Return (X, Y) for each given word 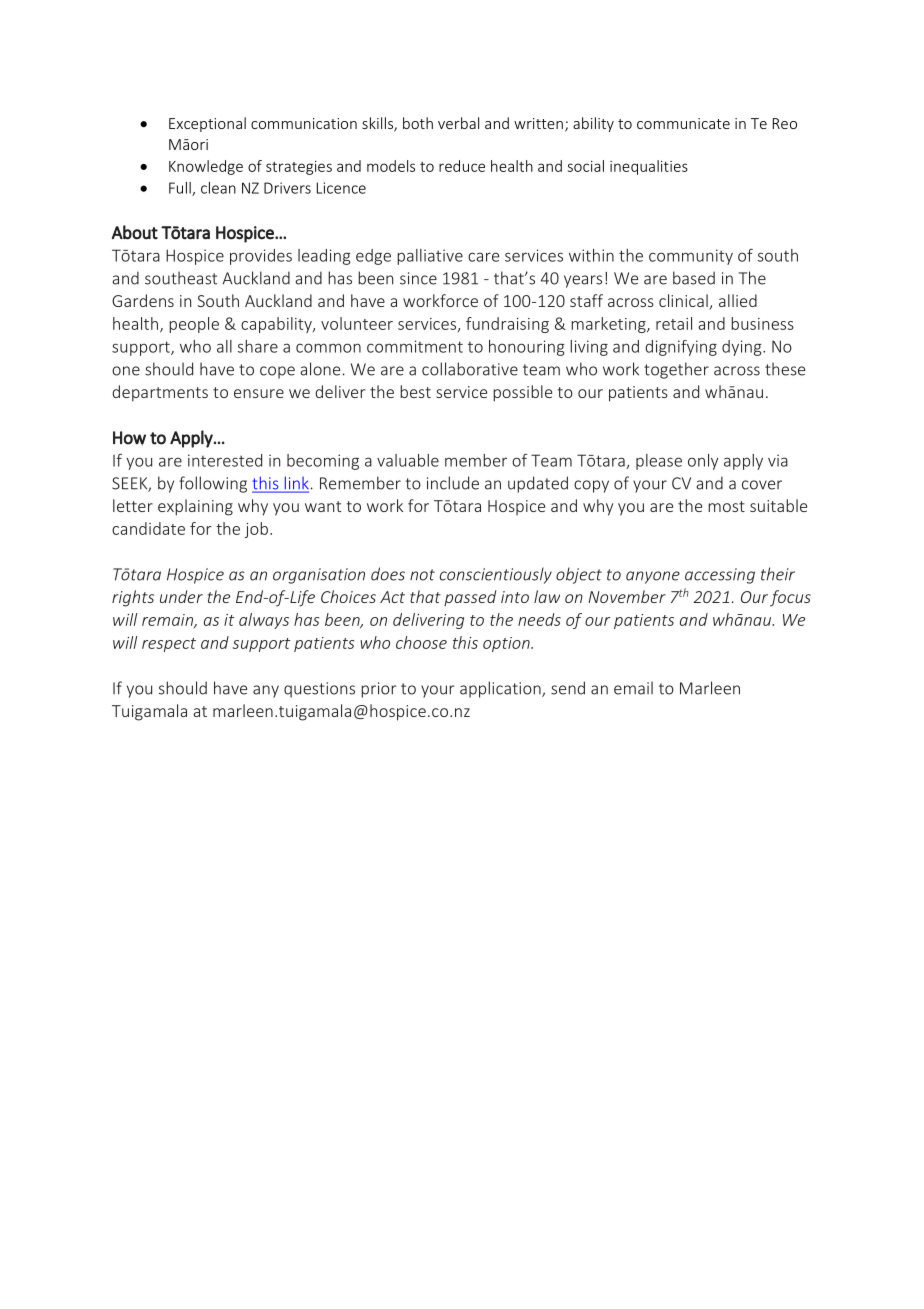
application (501, 689)
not (422, 575)
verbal (458, 123)
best (415, 391)
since (418, 278)
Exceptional (207, 124)
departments (160, 393)
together (676, 370)
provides (261, 257)
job (256, 530)
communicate (683, 123)
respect (169, 645)
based (694, 278)
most (726, 506)
